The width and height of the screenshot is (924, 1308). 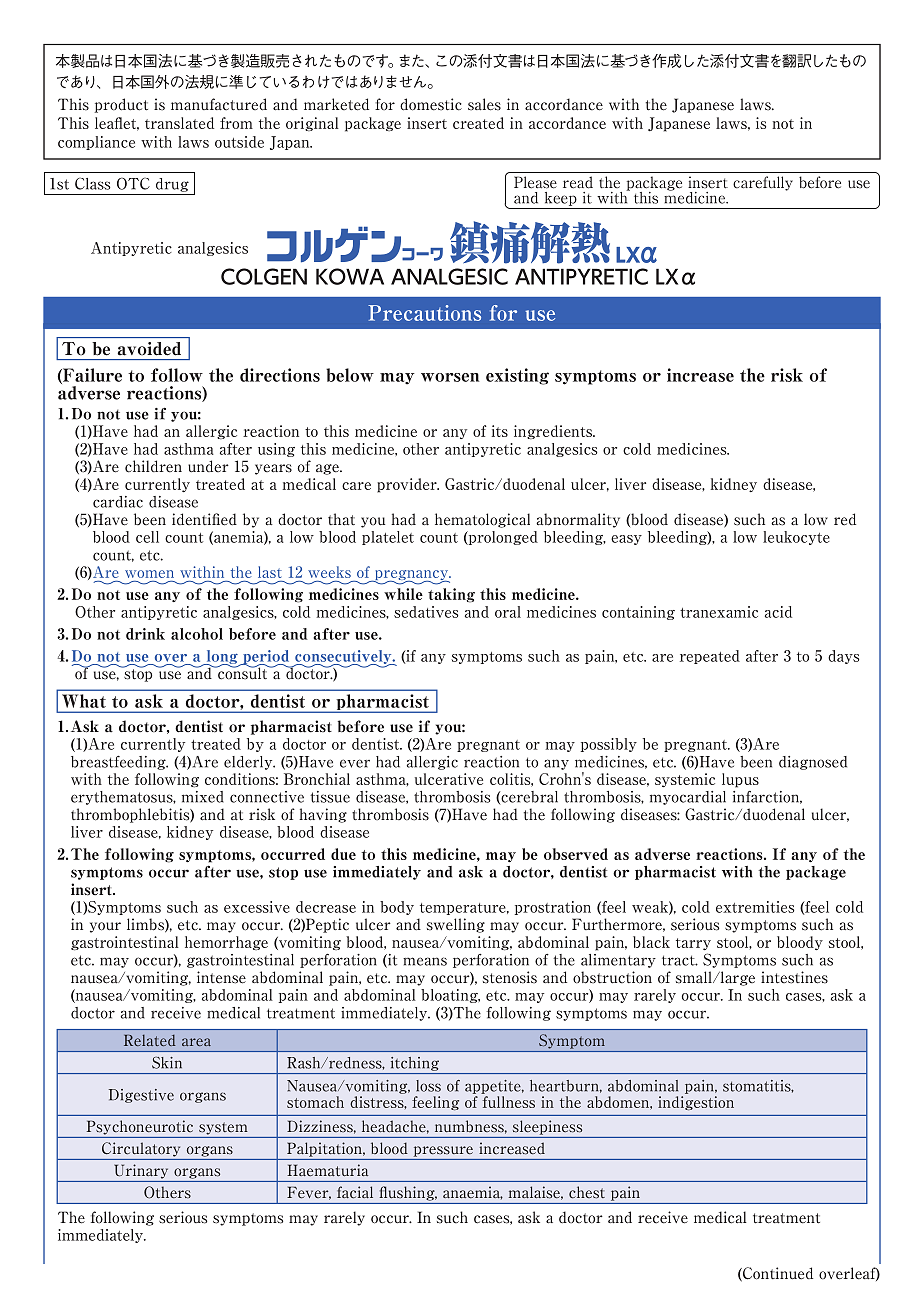 I want to click on sales, so click(x=484, y=104).
